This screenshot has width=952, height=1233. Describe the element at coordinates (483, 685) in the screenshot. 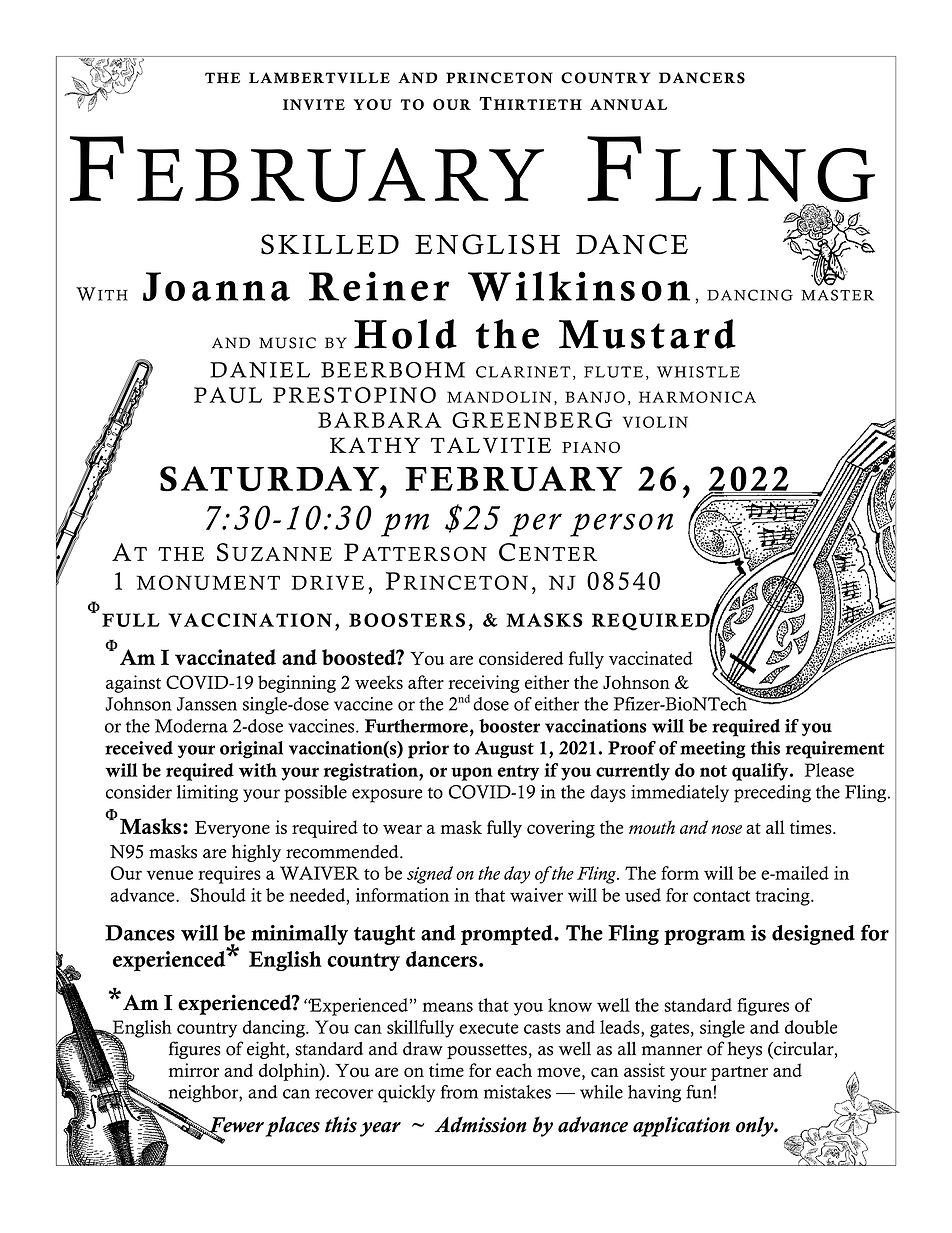

I see `receiving` at that location.
